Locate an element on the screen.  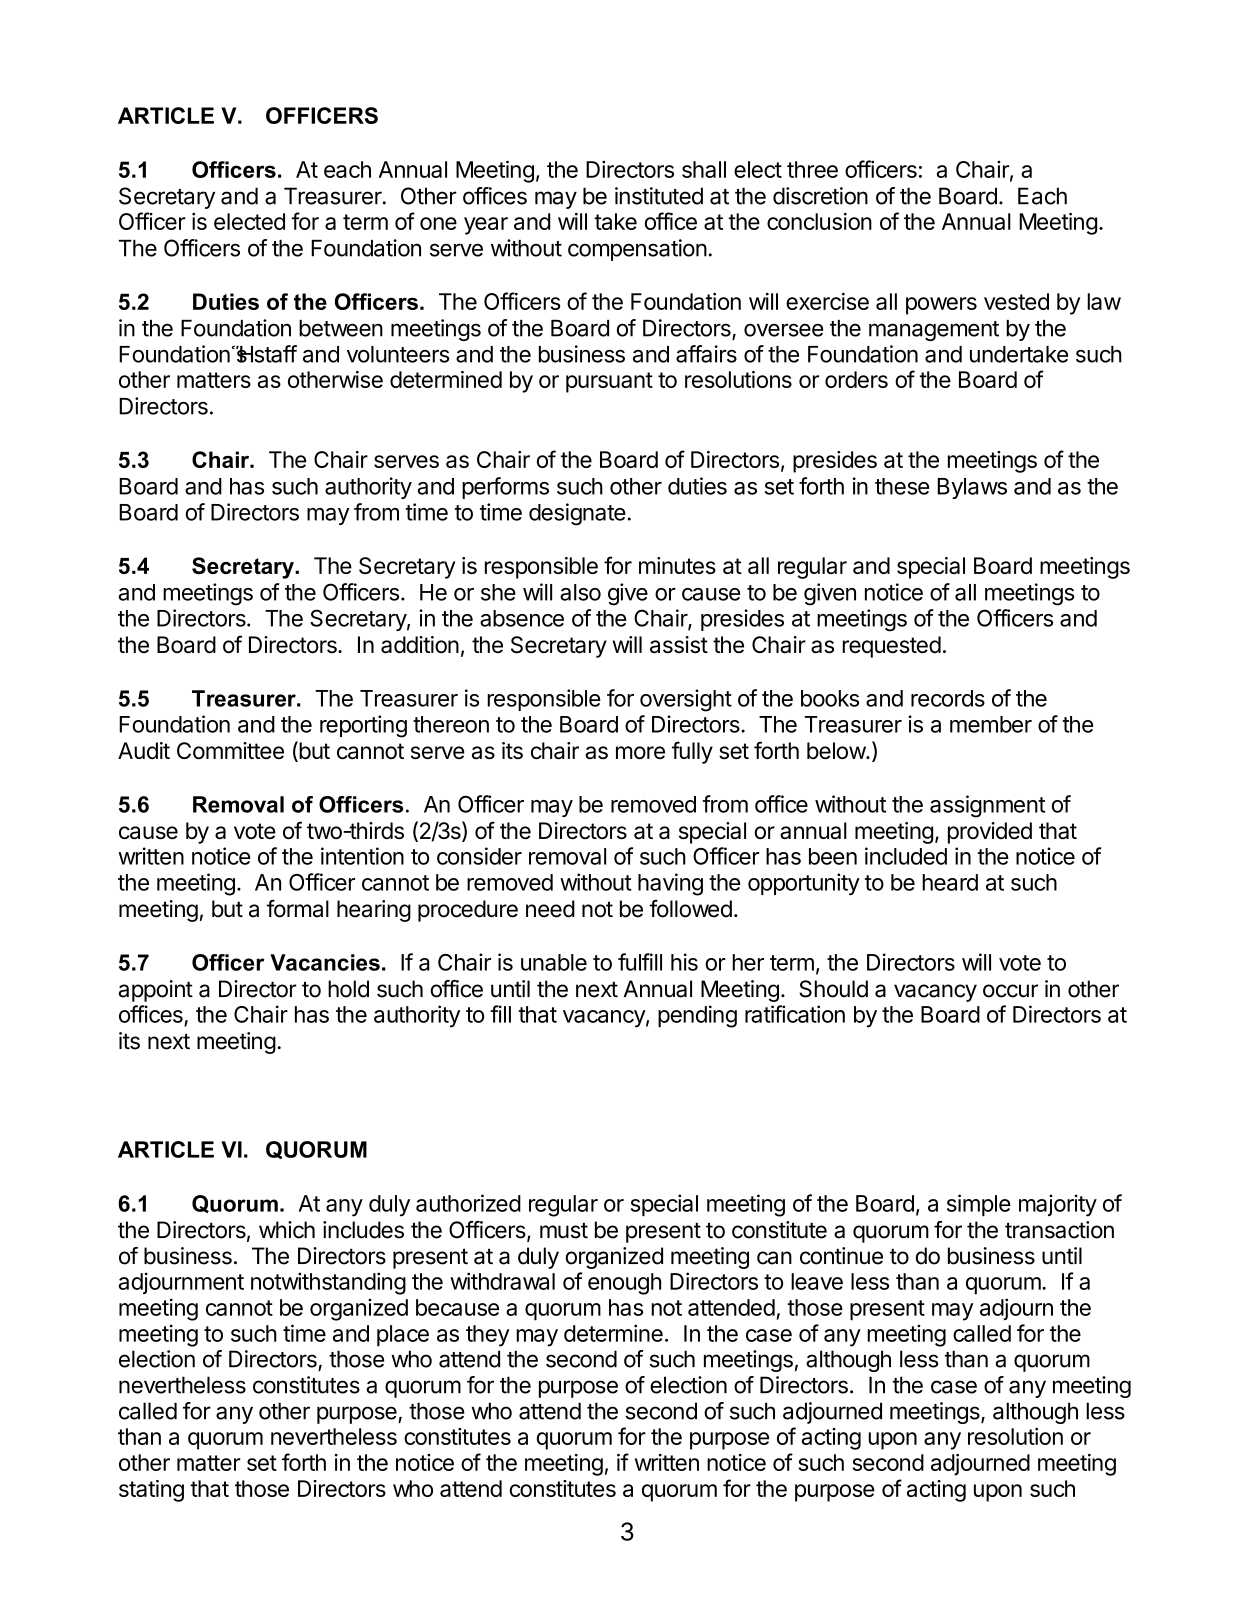
Committee is located at coordinates (230, 750).
